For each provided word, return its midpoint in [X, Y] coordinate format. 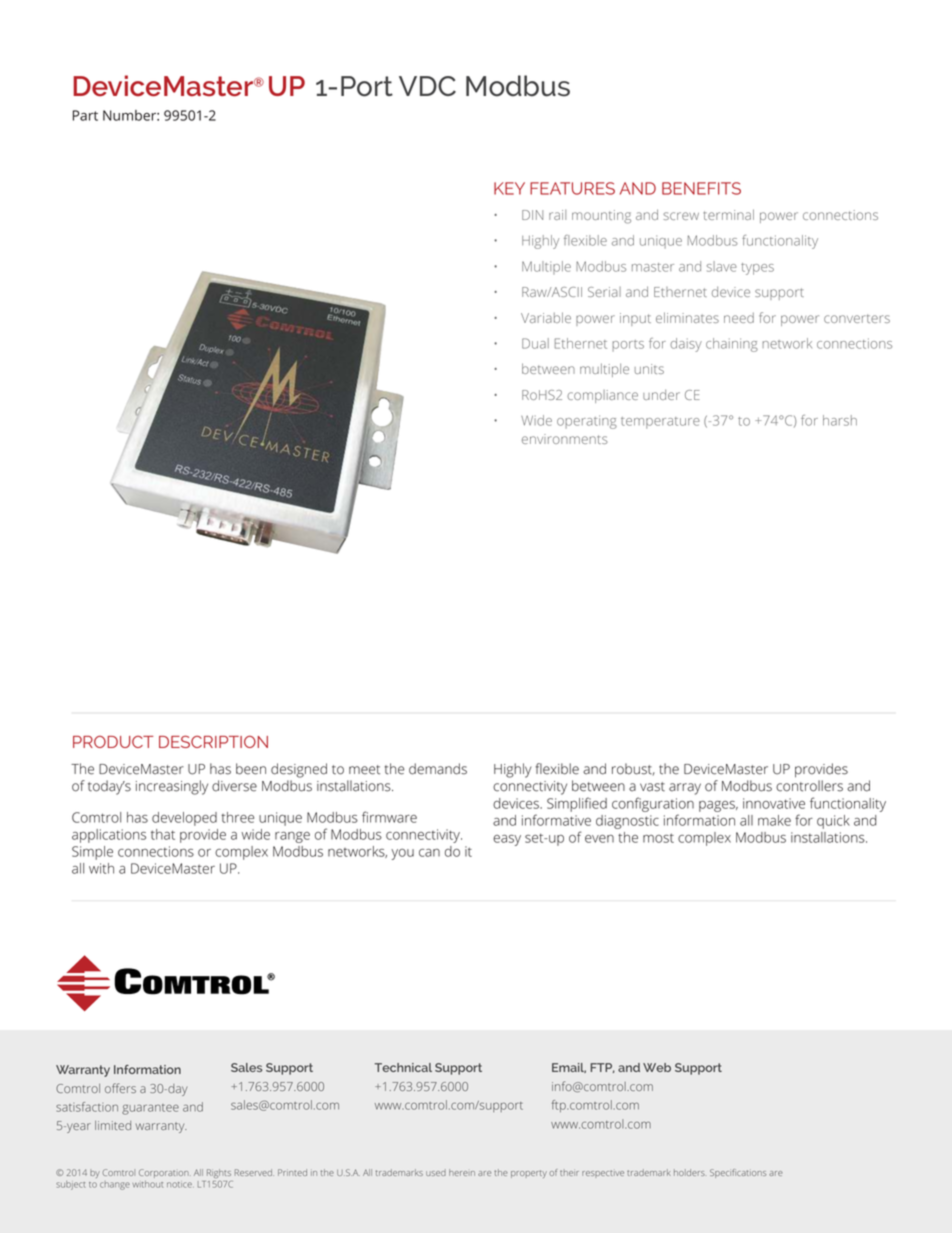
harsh [840, 420]
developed [184, 819]
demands [438, 769]
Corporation [165, 1173]
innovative [774, 803]
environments [565, 439]
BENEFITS [701, 188]
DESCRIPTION [213, 741]
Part [85, 115]
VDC [427, 86]
